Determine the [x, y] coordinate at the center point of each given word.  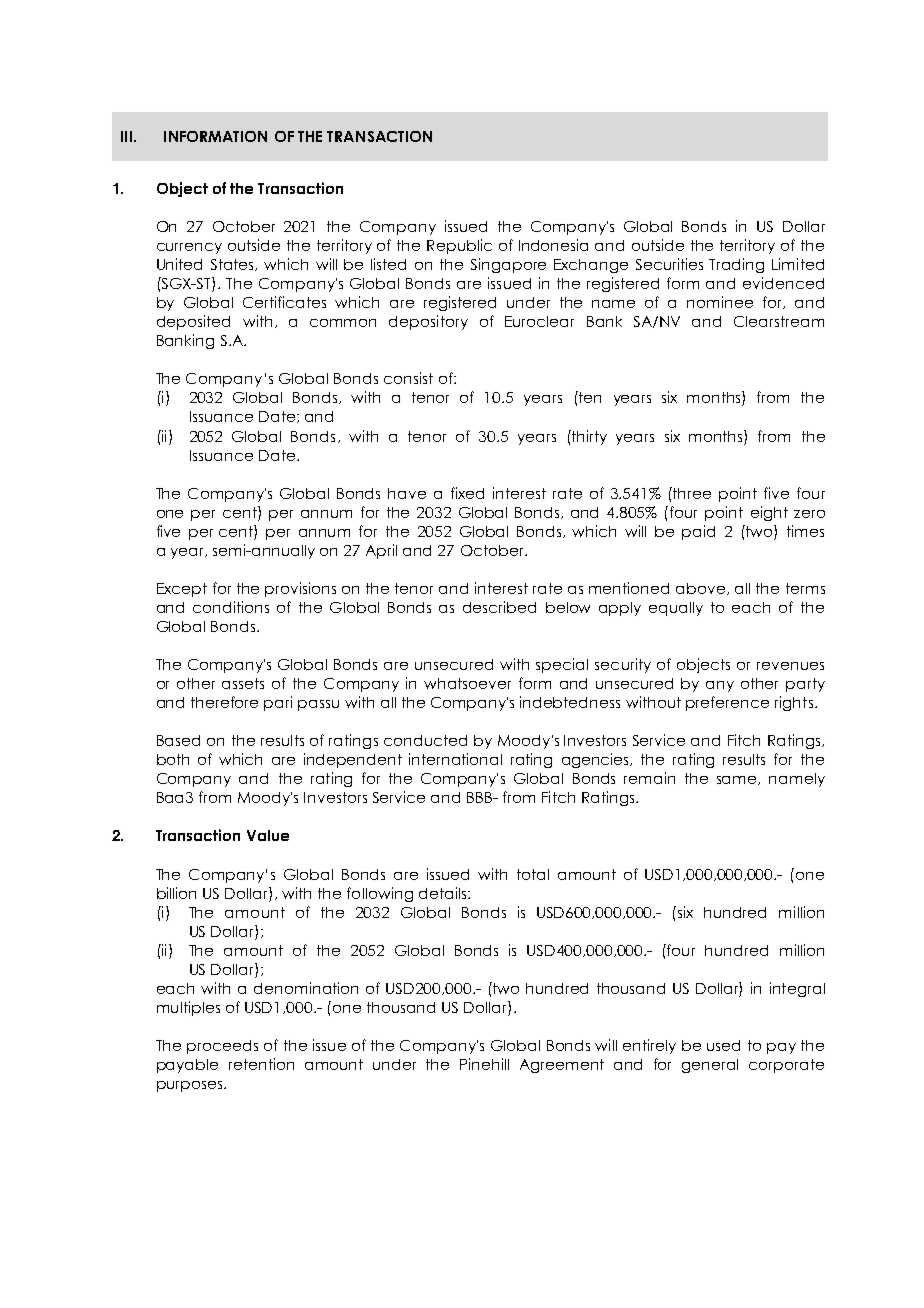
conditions [231, 607]
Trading [736, 265]
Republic [459, 246]
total [533, 874]
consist [408, 378]
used [723, 1045]
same [738, 780]
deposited [193, 322]
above [700, 588]
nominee [720, 302]
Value [268, 835]
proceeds [222, 1047]
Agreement [562, 1066]
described [499, 607]
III [128, 136]
